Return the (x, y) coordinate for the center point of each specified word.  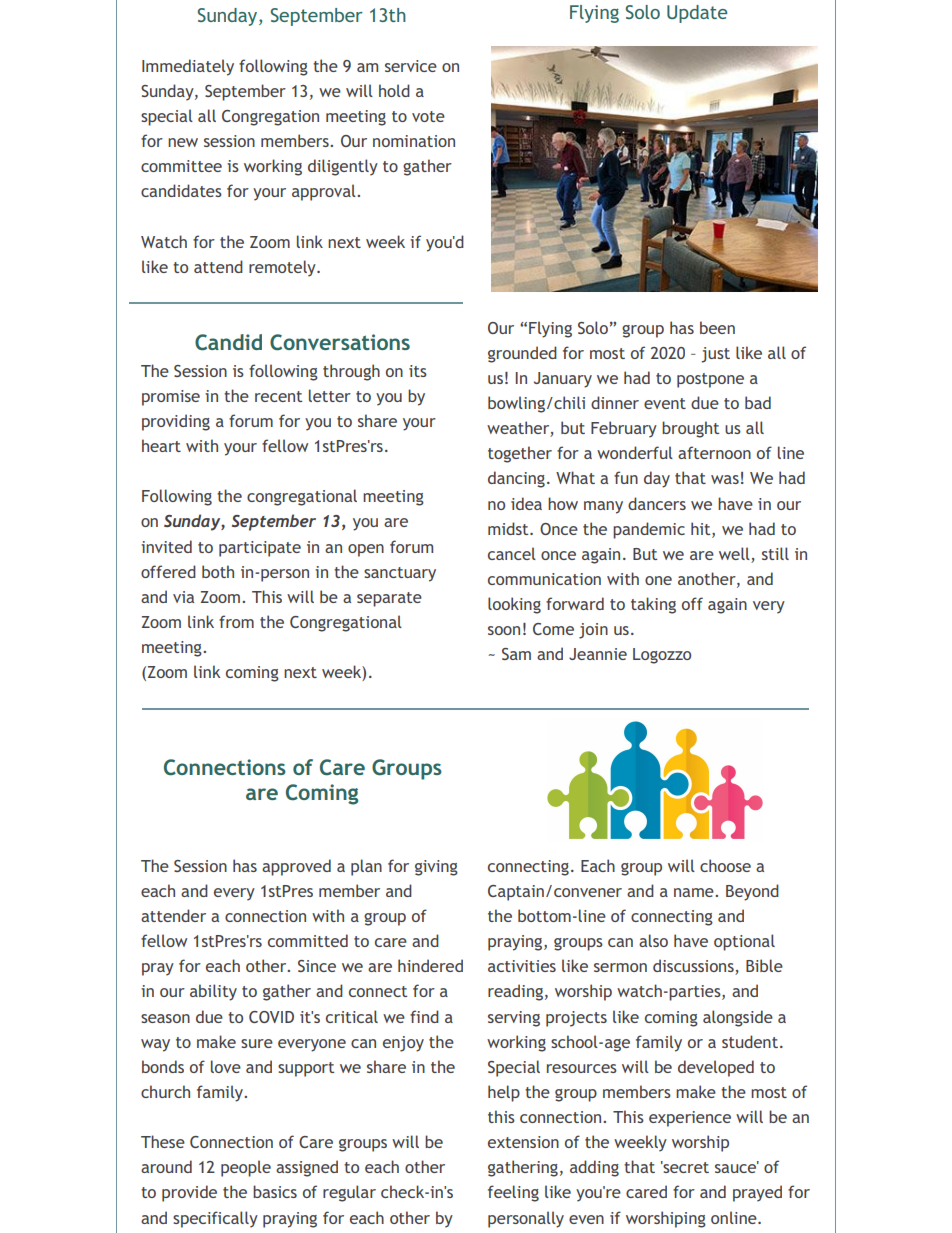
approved (296, 867)
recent (278, 396)
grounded (522, 354)
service (411, 66)
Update (697, 14)
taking (653, 605)
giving (436, 868)
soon (504, 630)
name (695, 892)
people (246, 1168)
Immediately (188, 67)
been (717, 327)
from (236, 621)
